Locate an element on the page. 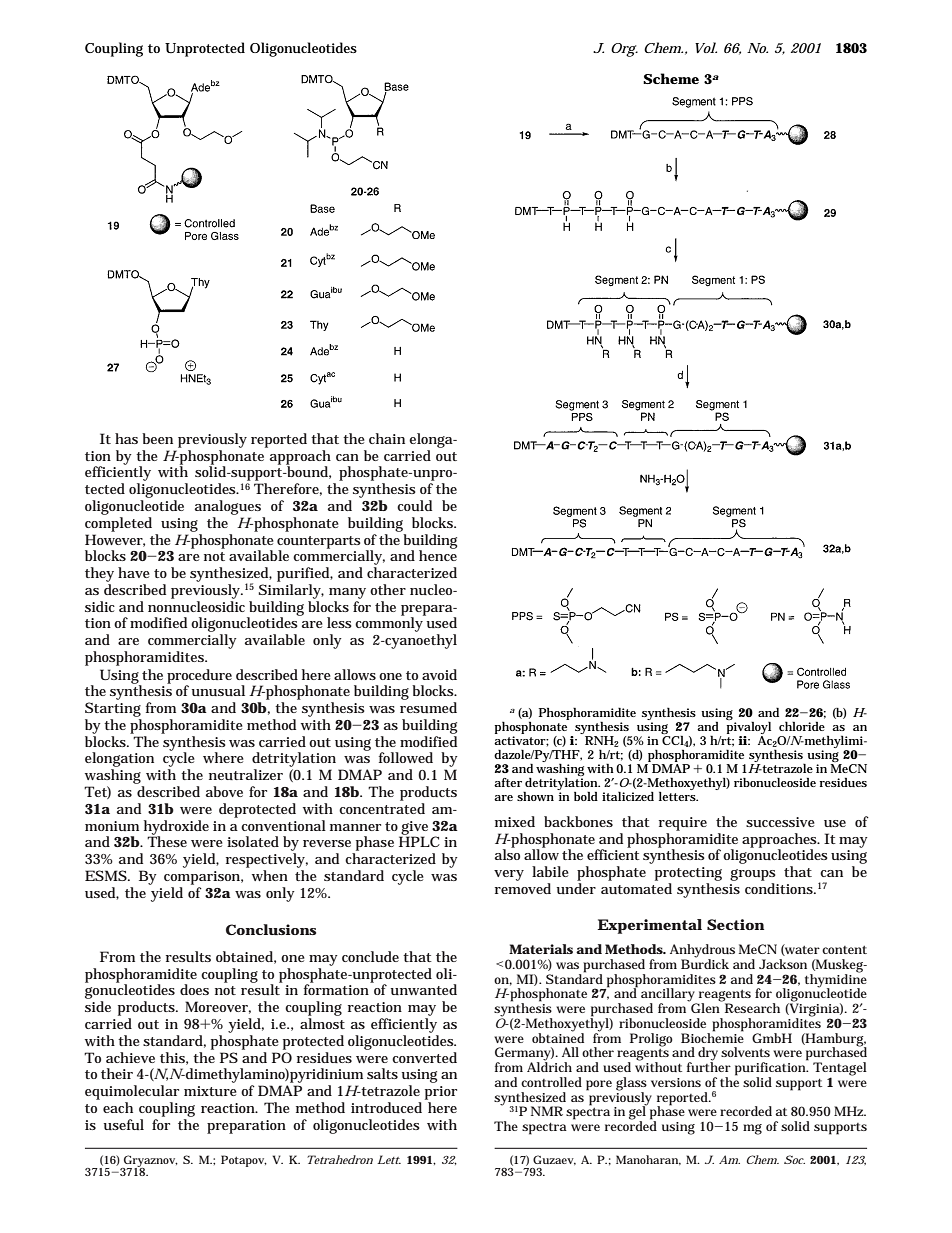 This page has width=952, height=1233. Org is located at coordinates (624, 50).
